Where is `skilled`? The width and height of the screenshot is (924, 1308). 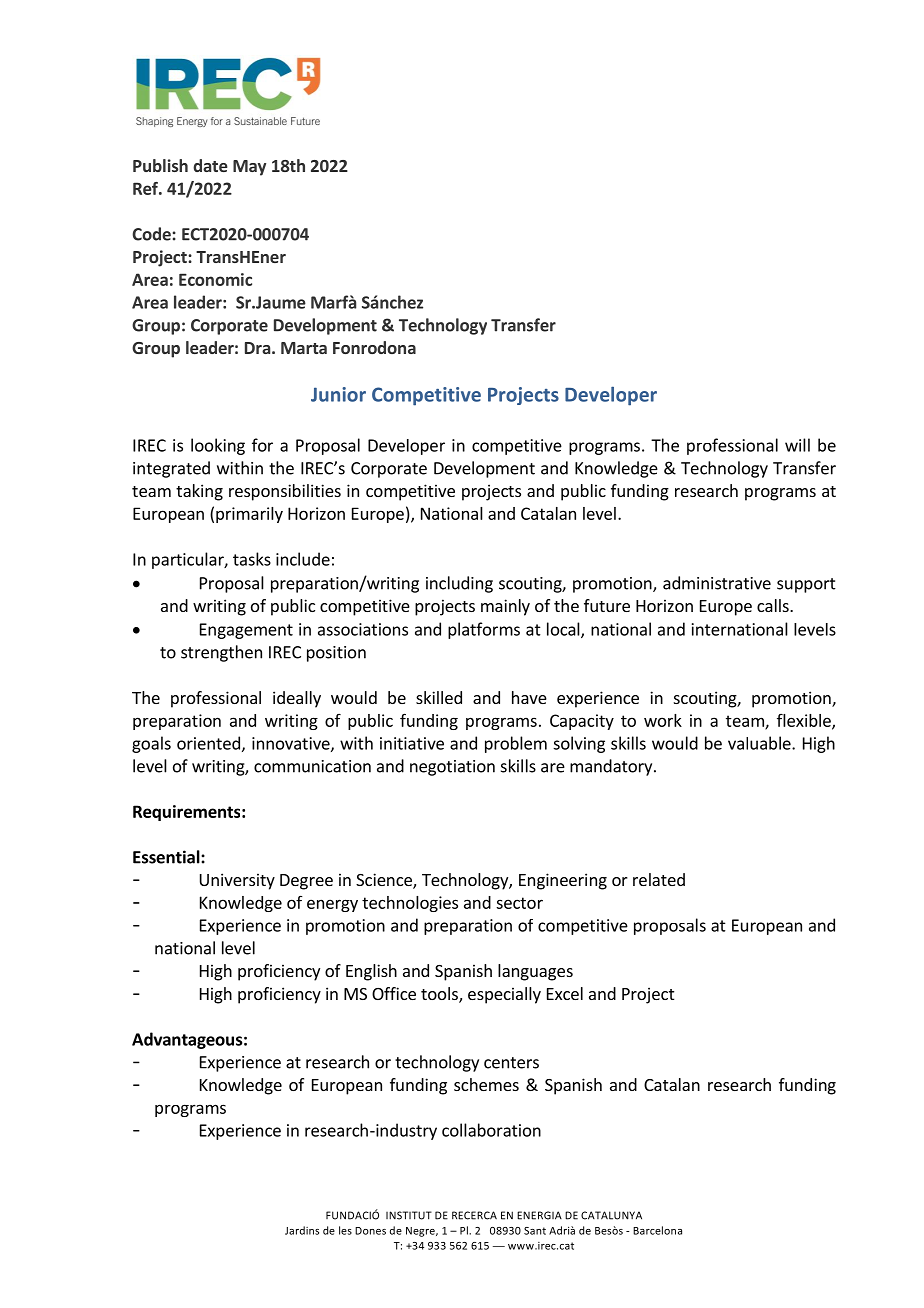
skilled is located at coordinates (439, 697).
